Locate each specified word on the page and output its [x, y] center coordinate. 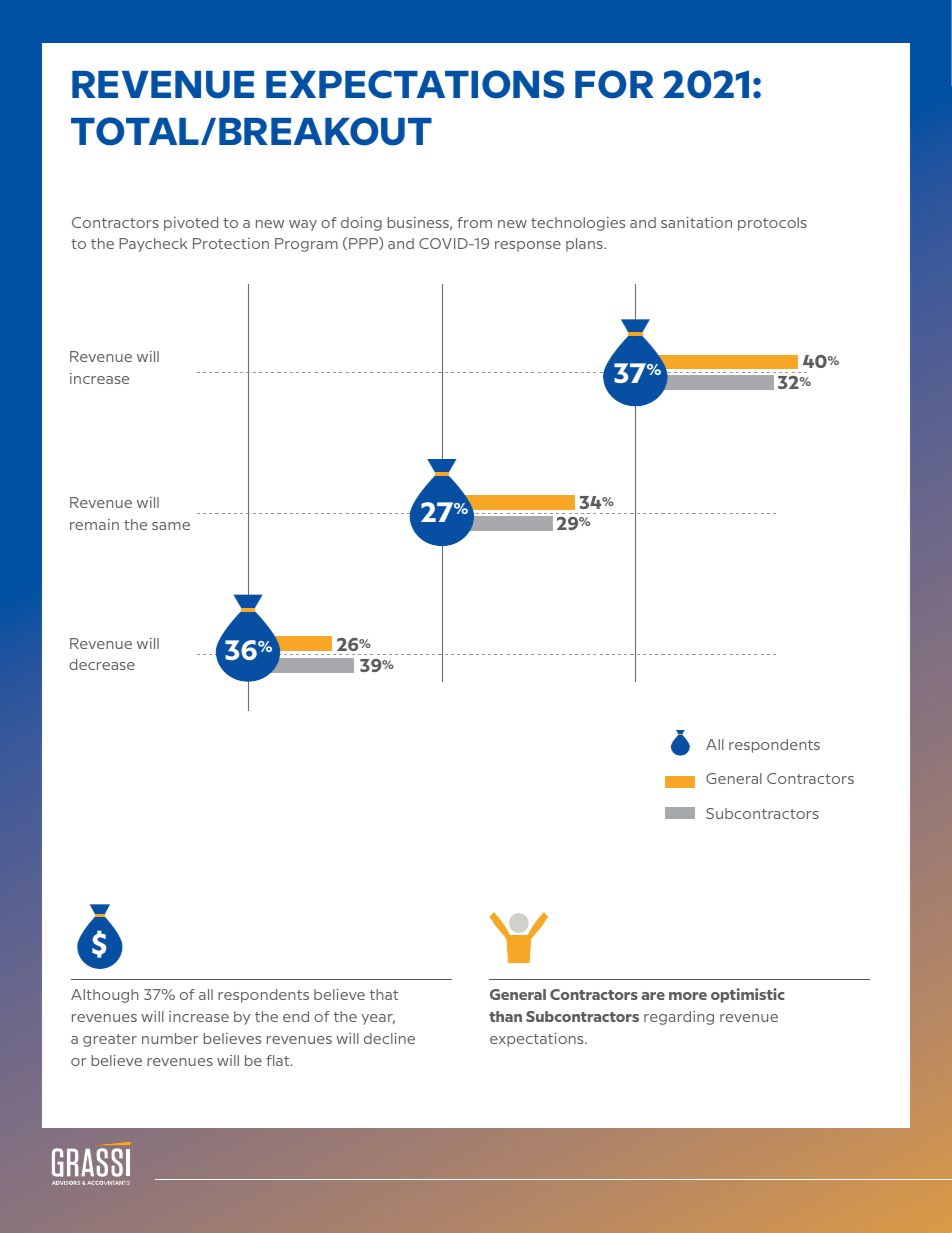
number [170, 1038]
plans [585, 245]
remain [94, 524]
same [171, 526]
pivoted [191, 224]
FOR [614, 84]
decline [389, 1038]
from [474, 222]
